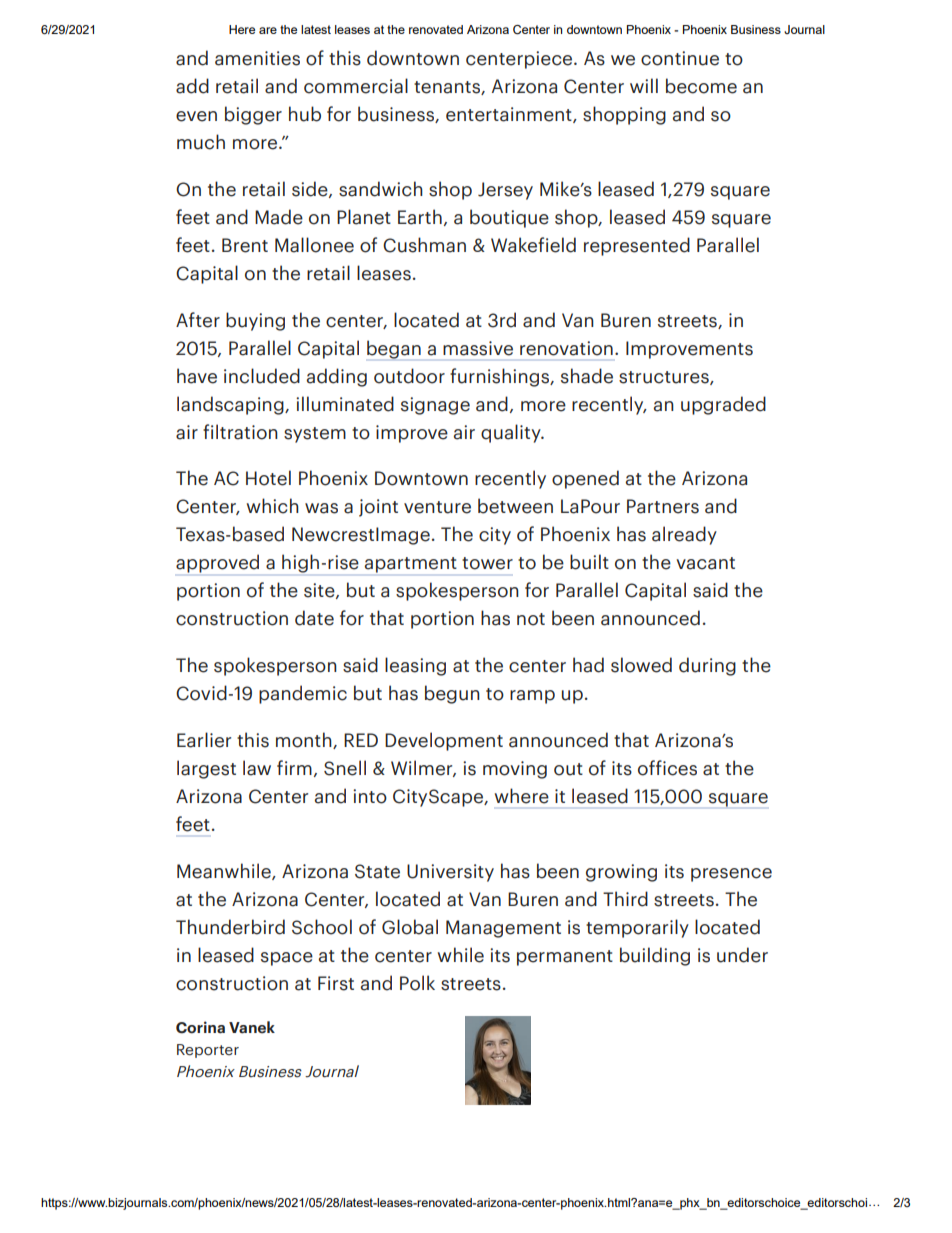 This image has height=1233, width=952. Describe the element at coordinates (252, 1027) in the image. I see `Vanek` at that location.
